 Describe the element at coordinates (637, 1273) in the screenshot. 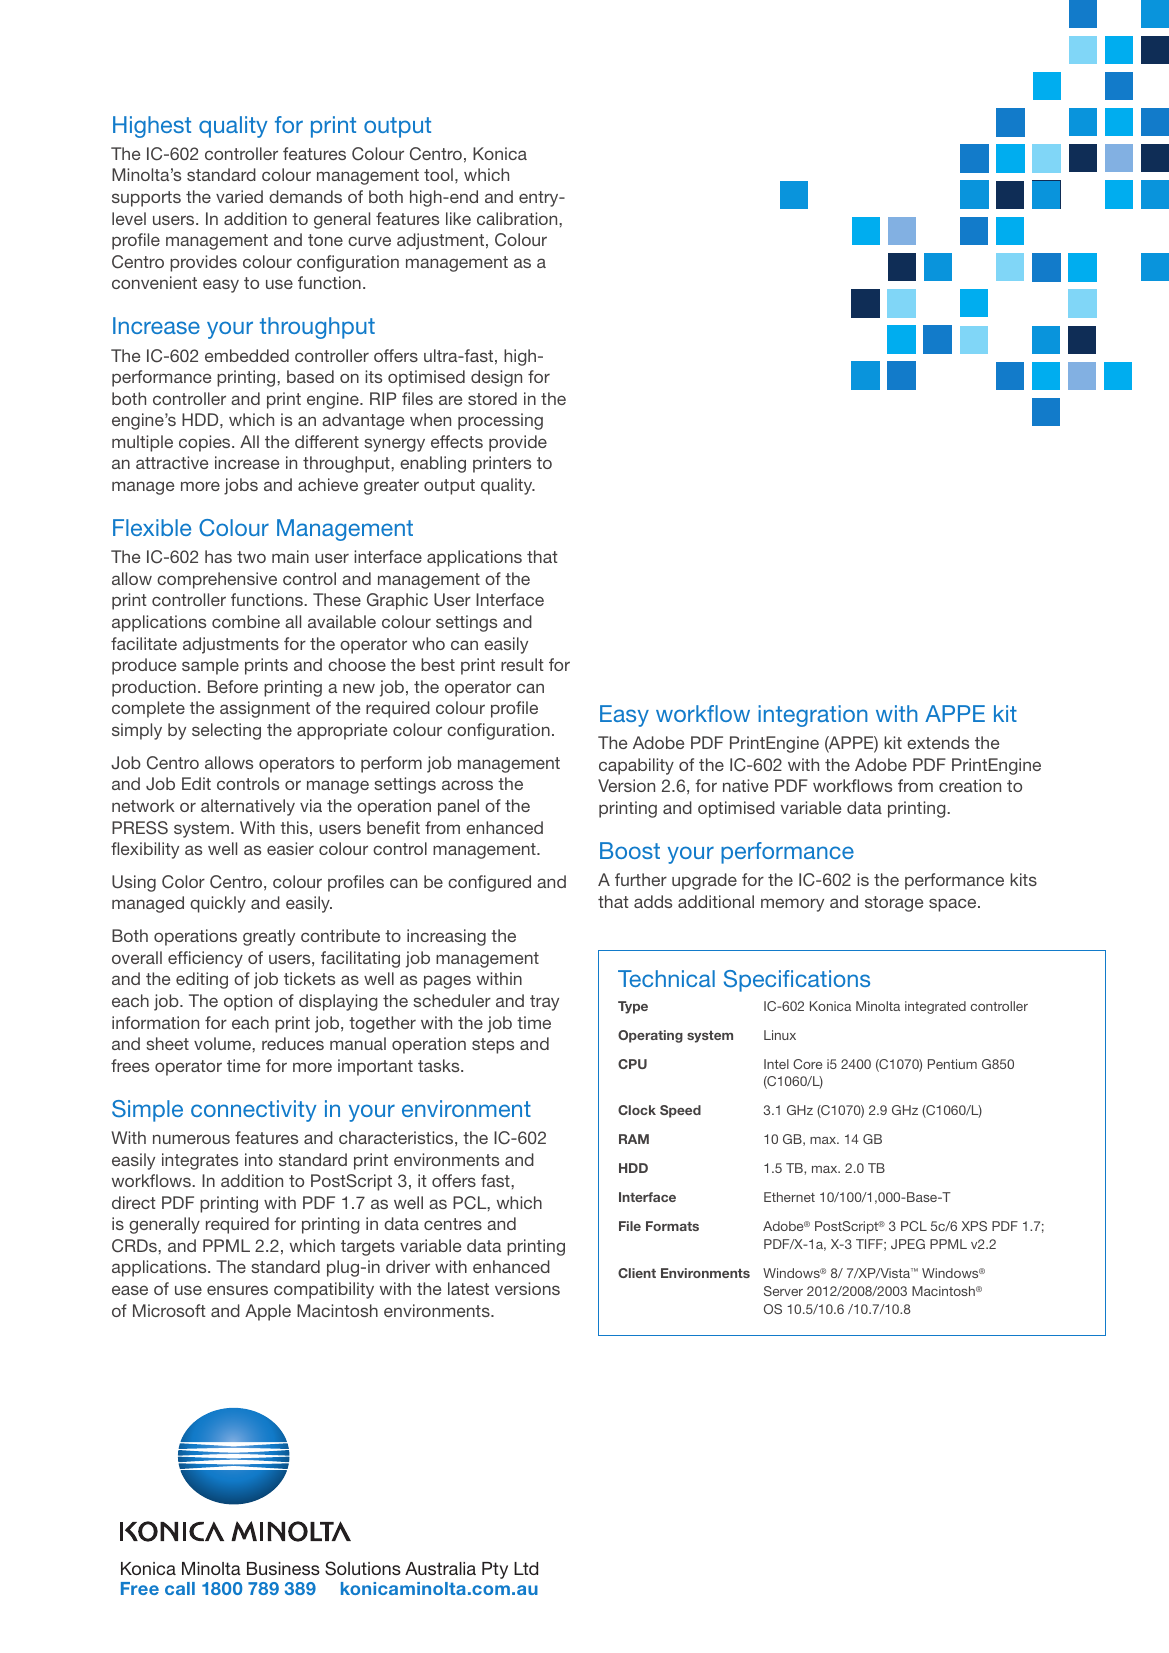

I see `Client` at that location.
